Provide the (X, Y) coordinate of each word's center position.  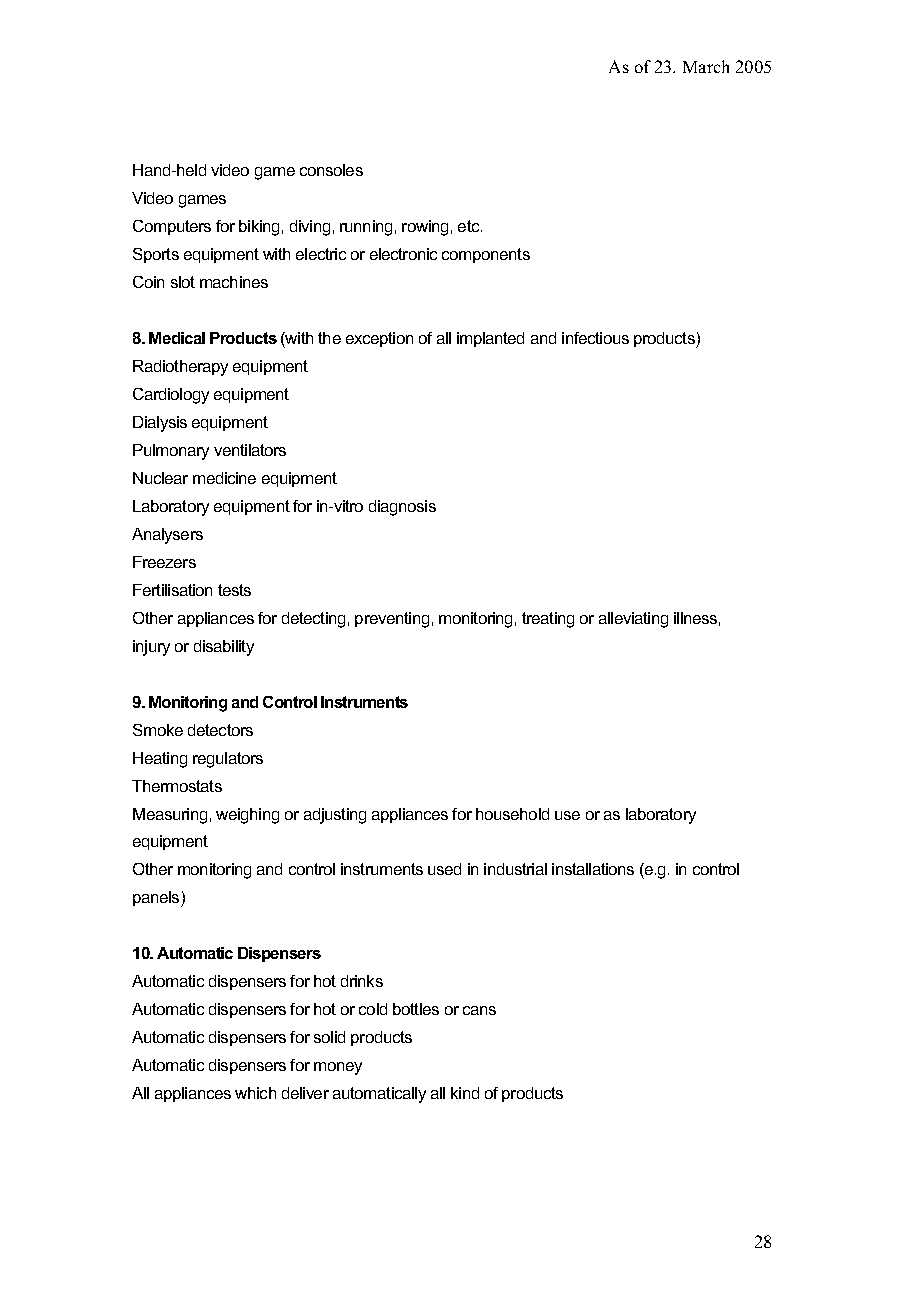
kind (465, 1093)
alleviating (633, 620)
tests (234, 590)
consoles (331, 170)
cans (479, 1010)
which (255, 1093)
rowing (425, 228)
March (706, 66)
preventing (392, 620)
